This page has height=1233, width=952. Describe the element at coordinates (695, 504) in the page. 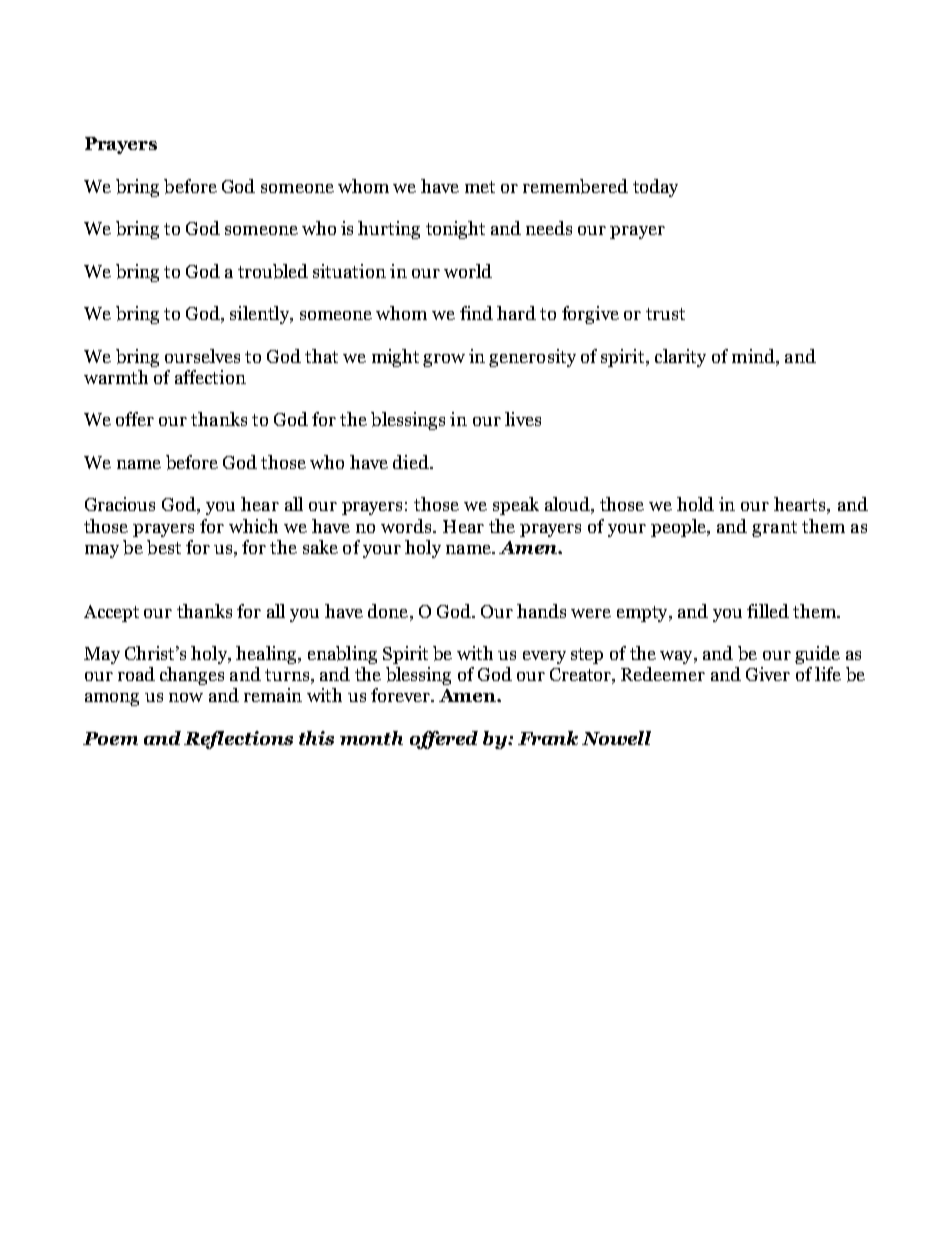

I see `hold` at that location.
